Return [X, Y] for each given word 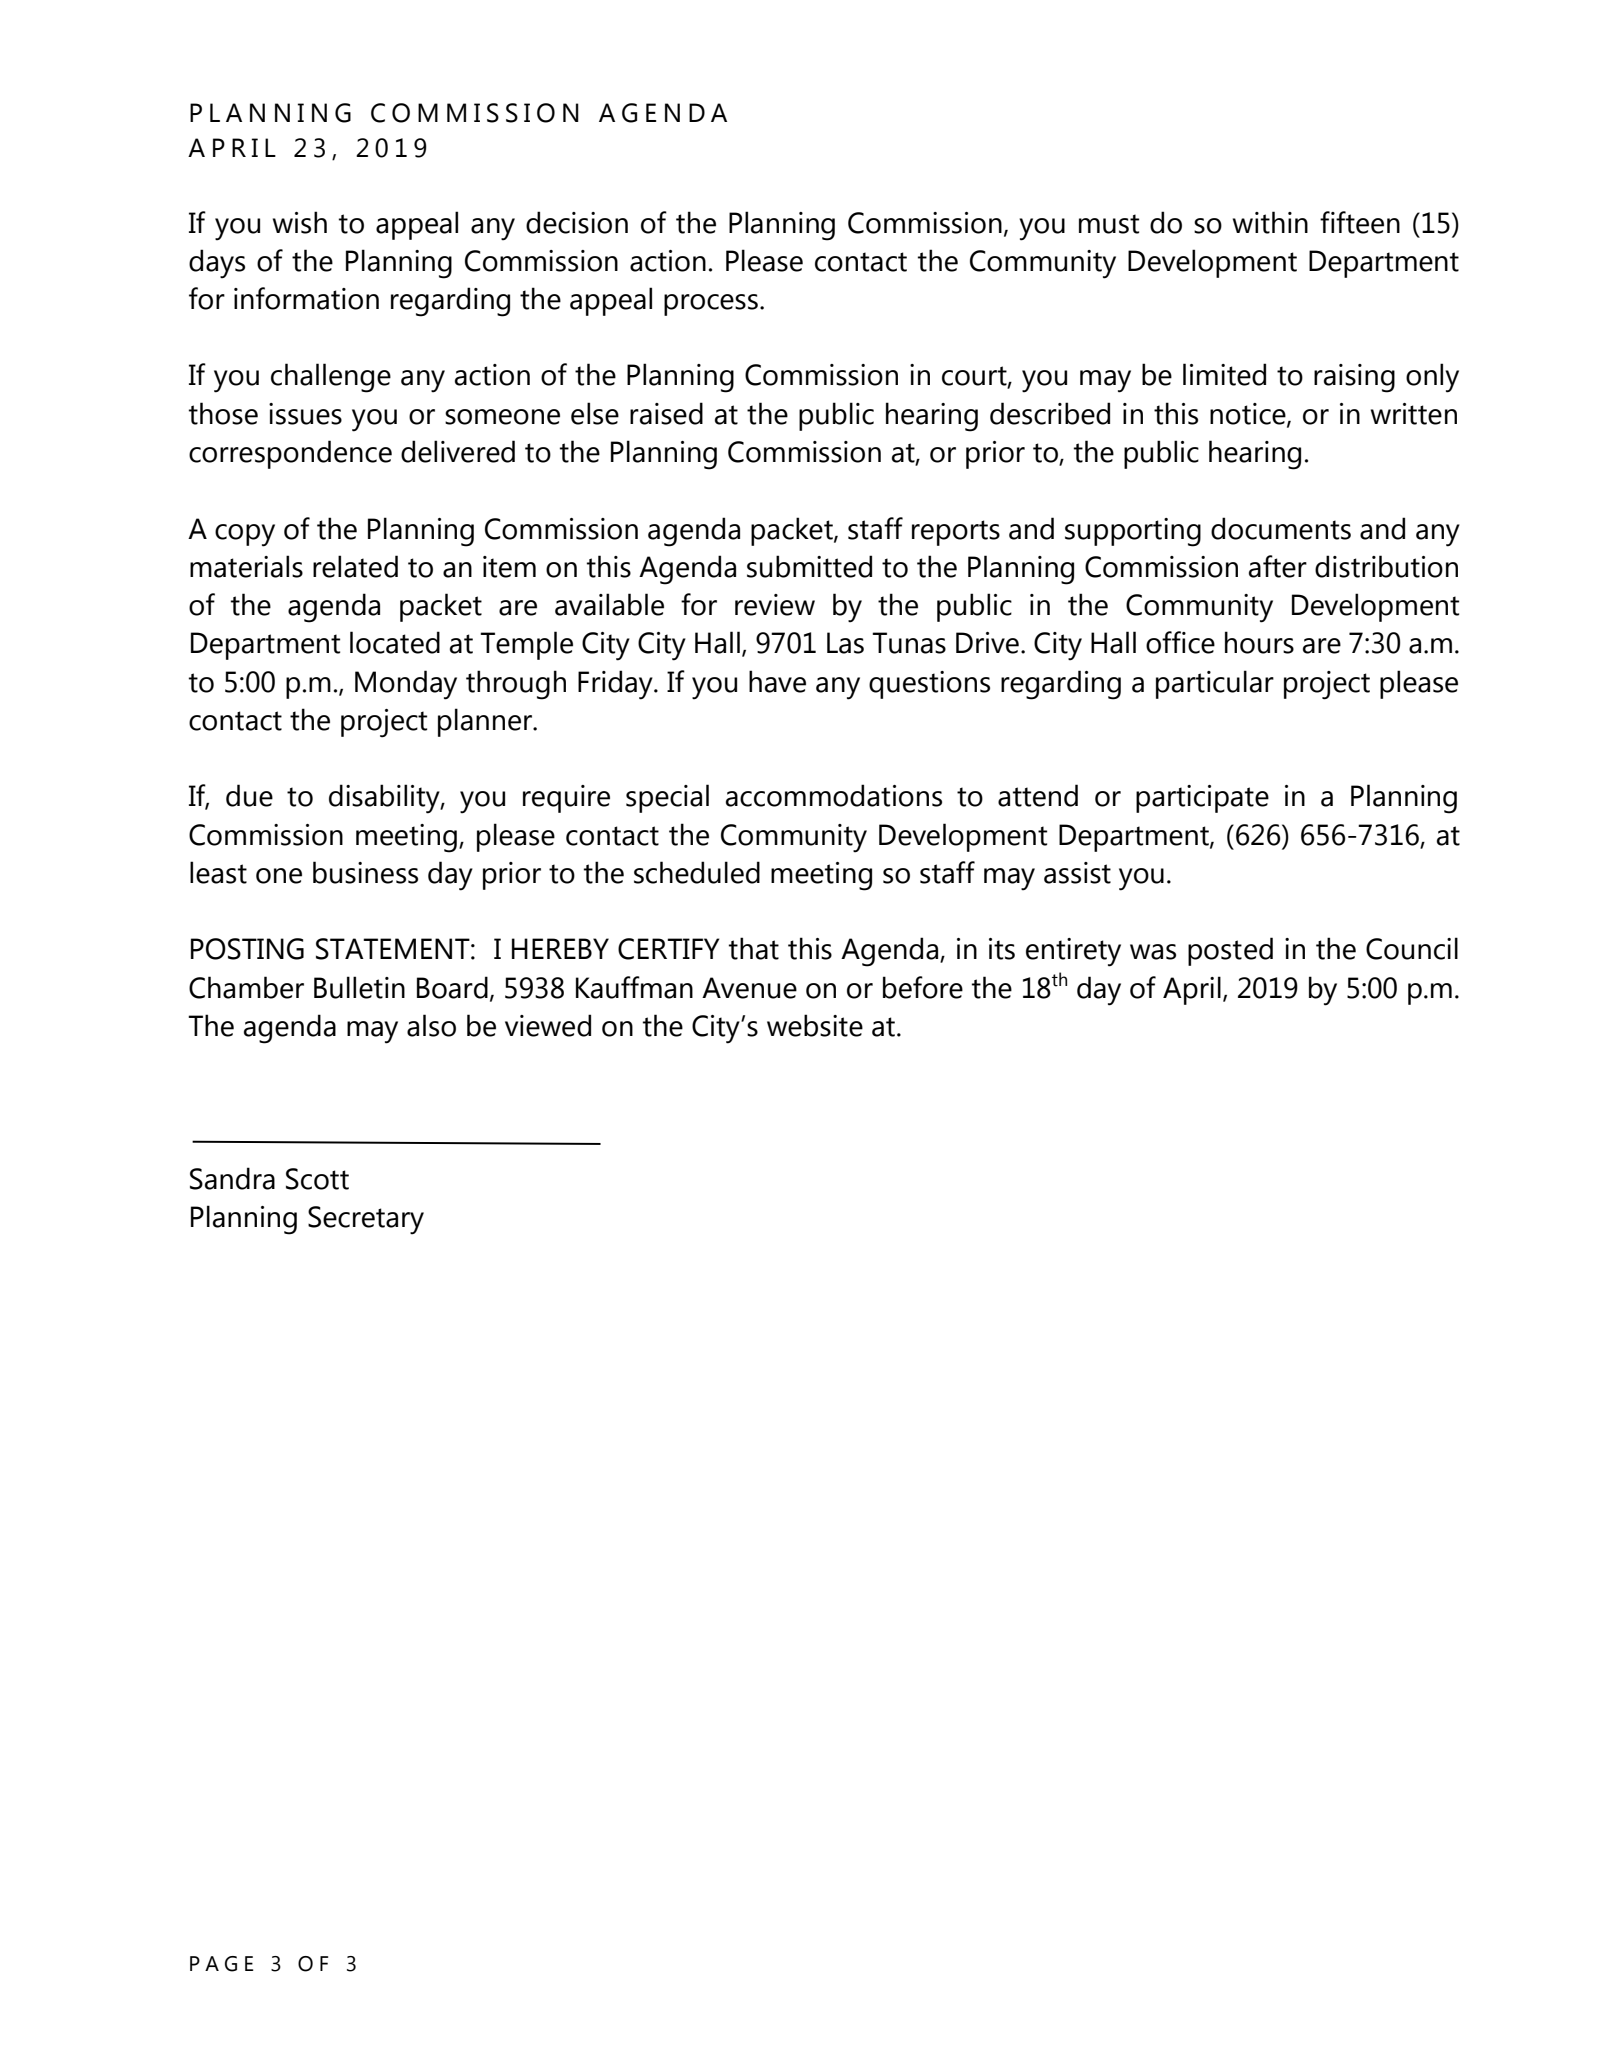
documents [1281, 528]
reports [956, 533]
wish [300, 222]
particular [1215, 684]
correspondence [290, 454]
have [777, 681]
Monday [406, 685]
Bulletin [359, 987]
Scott [317, 1179]
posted [1230, 951]
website [815, 1025]
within [1270, 222]
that [754, 948]
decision [577, 222]
